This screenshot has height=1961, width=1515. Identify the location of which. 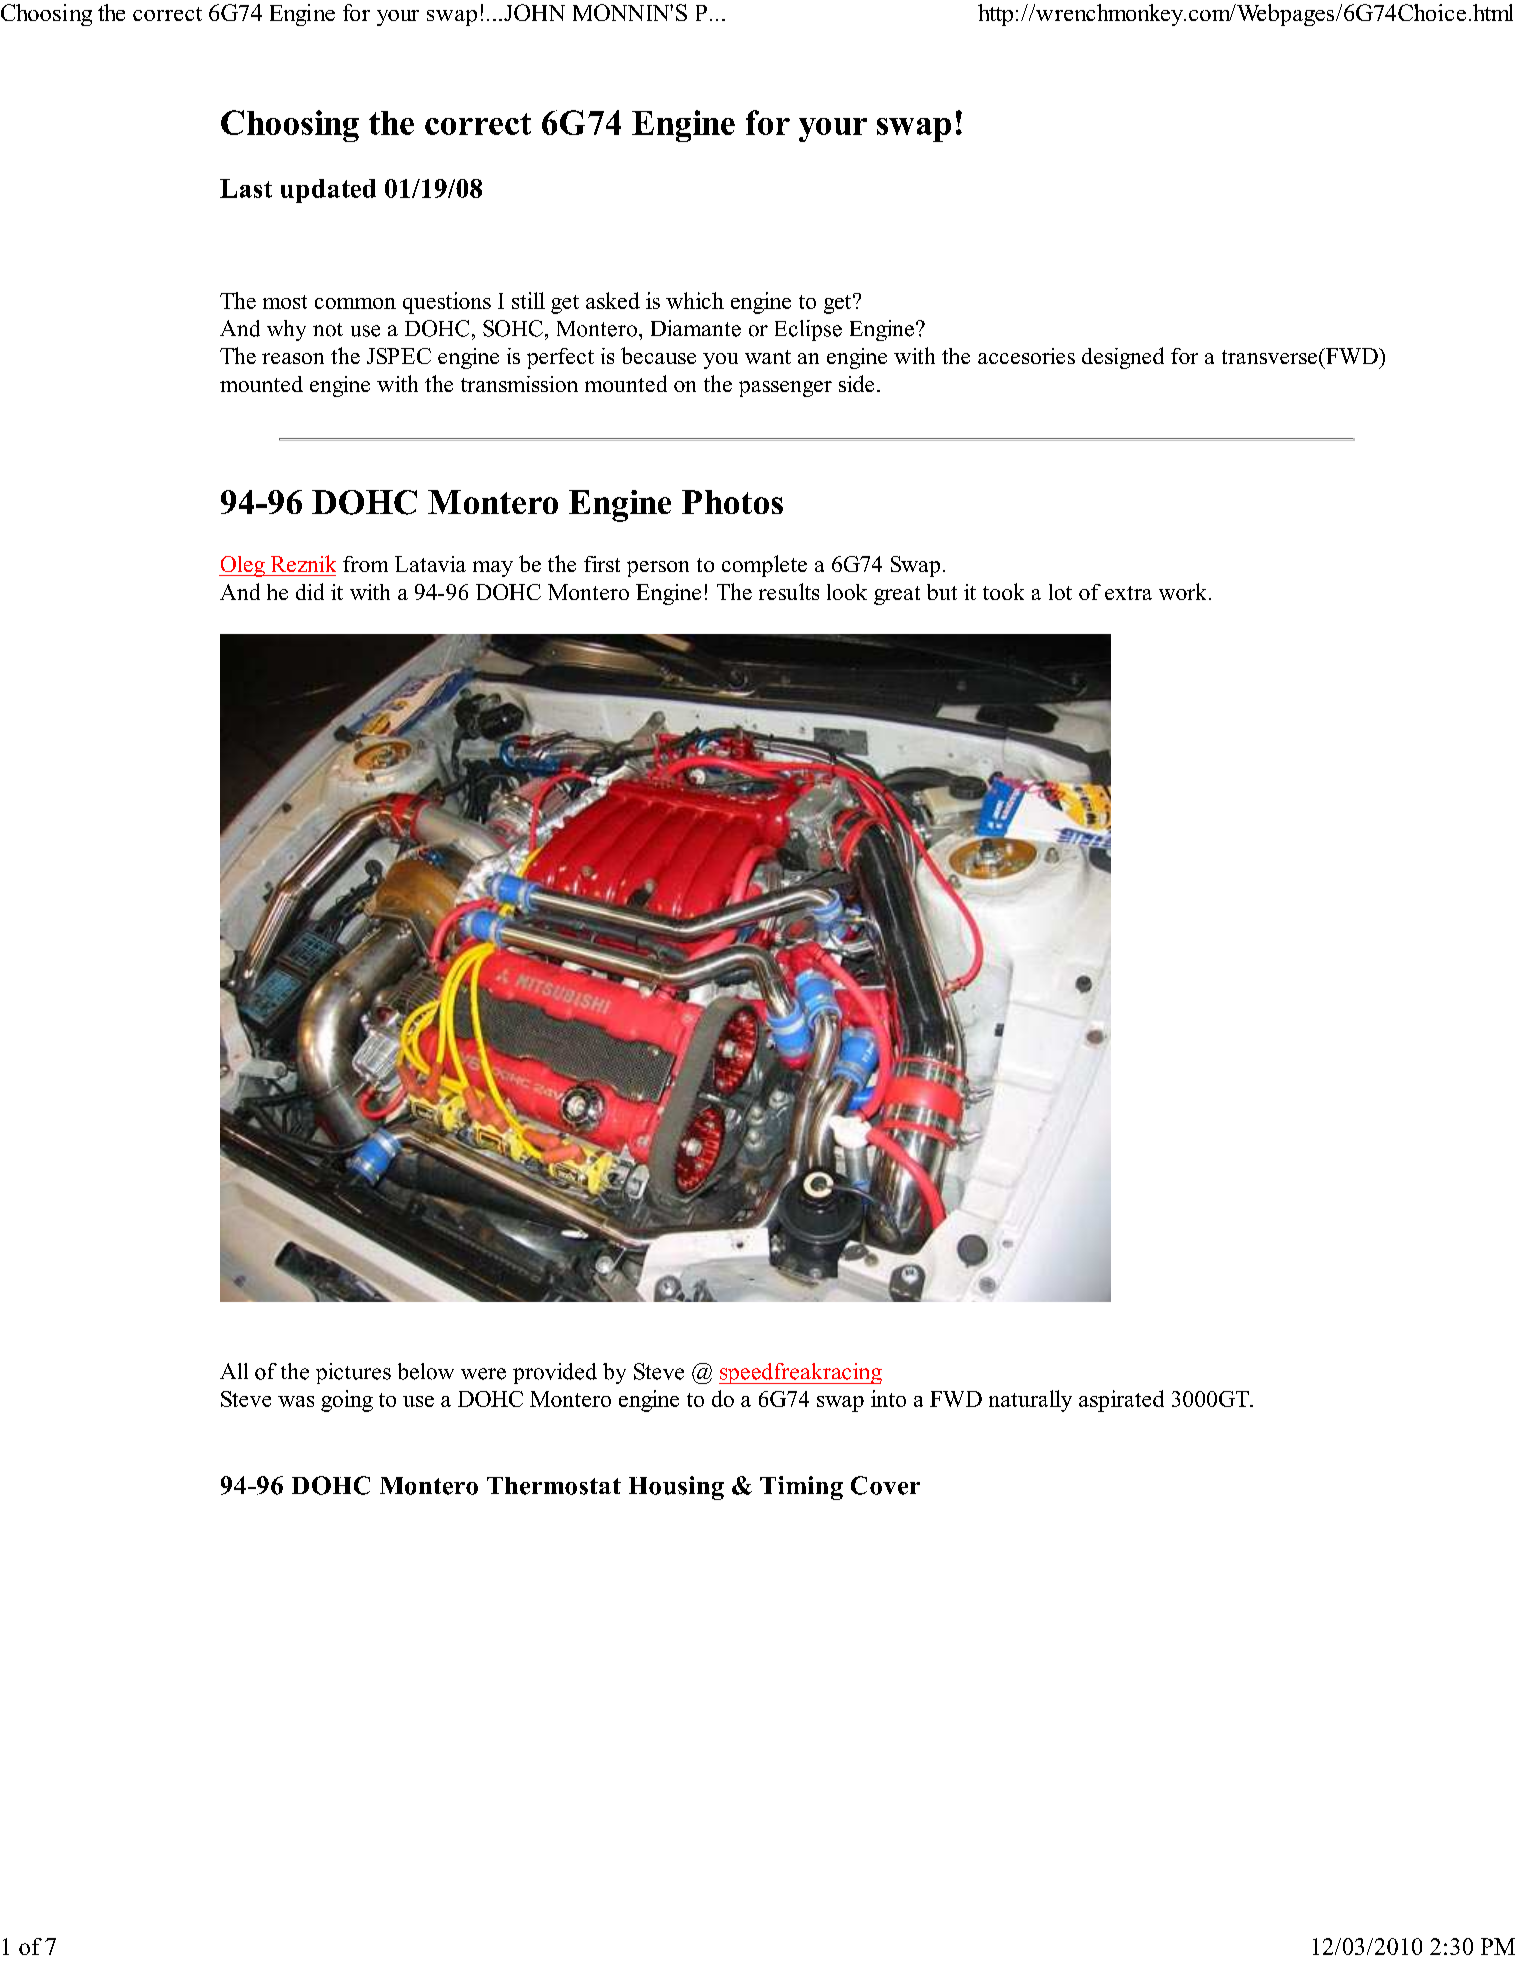
(695, 300).
